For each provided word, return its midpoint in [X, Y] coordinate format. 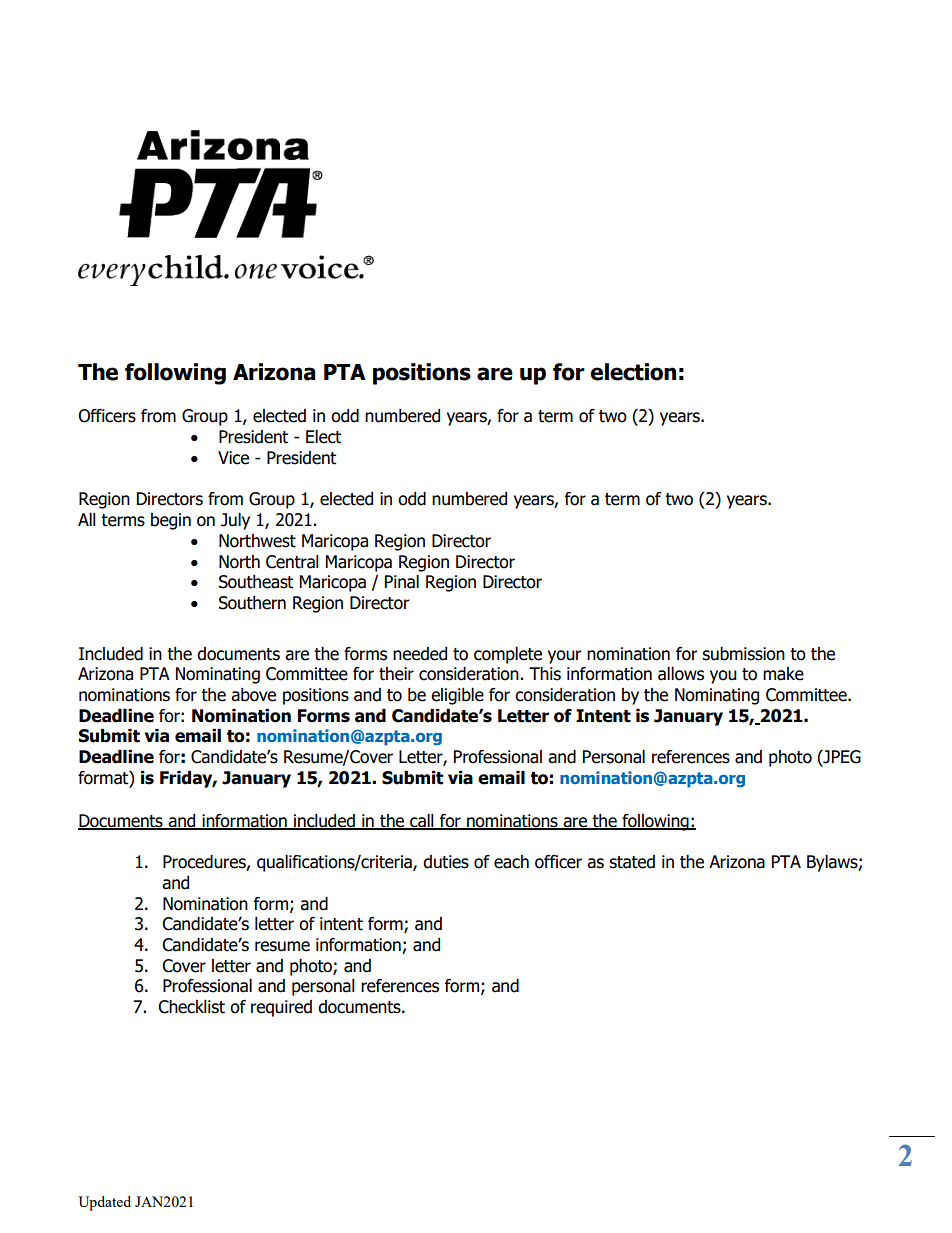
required [281, 1008]
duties [446, 862]
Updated [104, 1203]
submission [743, 654]
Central [292, 562]
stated [632, 862]
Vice [233, 458]
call [422, 822]
